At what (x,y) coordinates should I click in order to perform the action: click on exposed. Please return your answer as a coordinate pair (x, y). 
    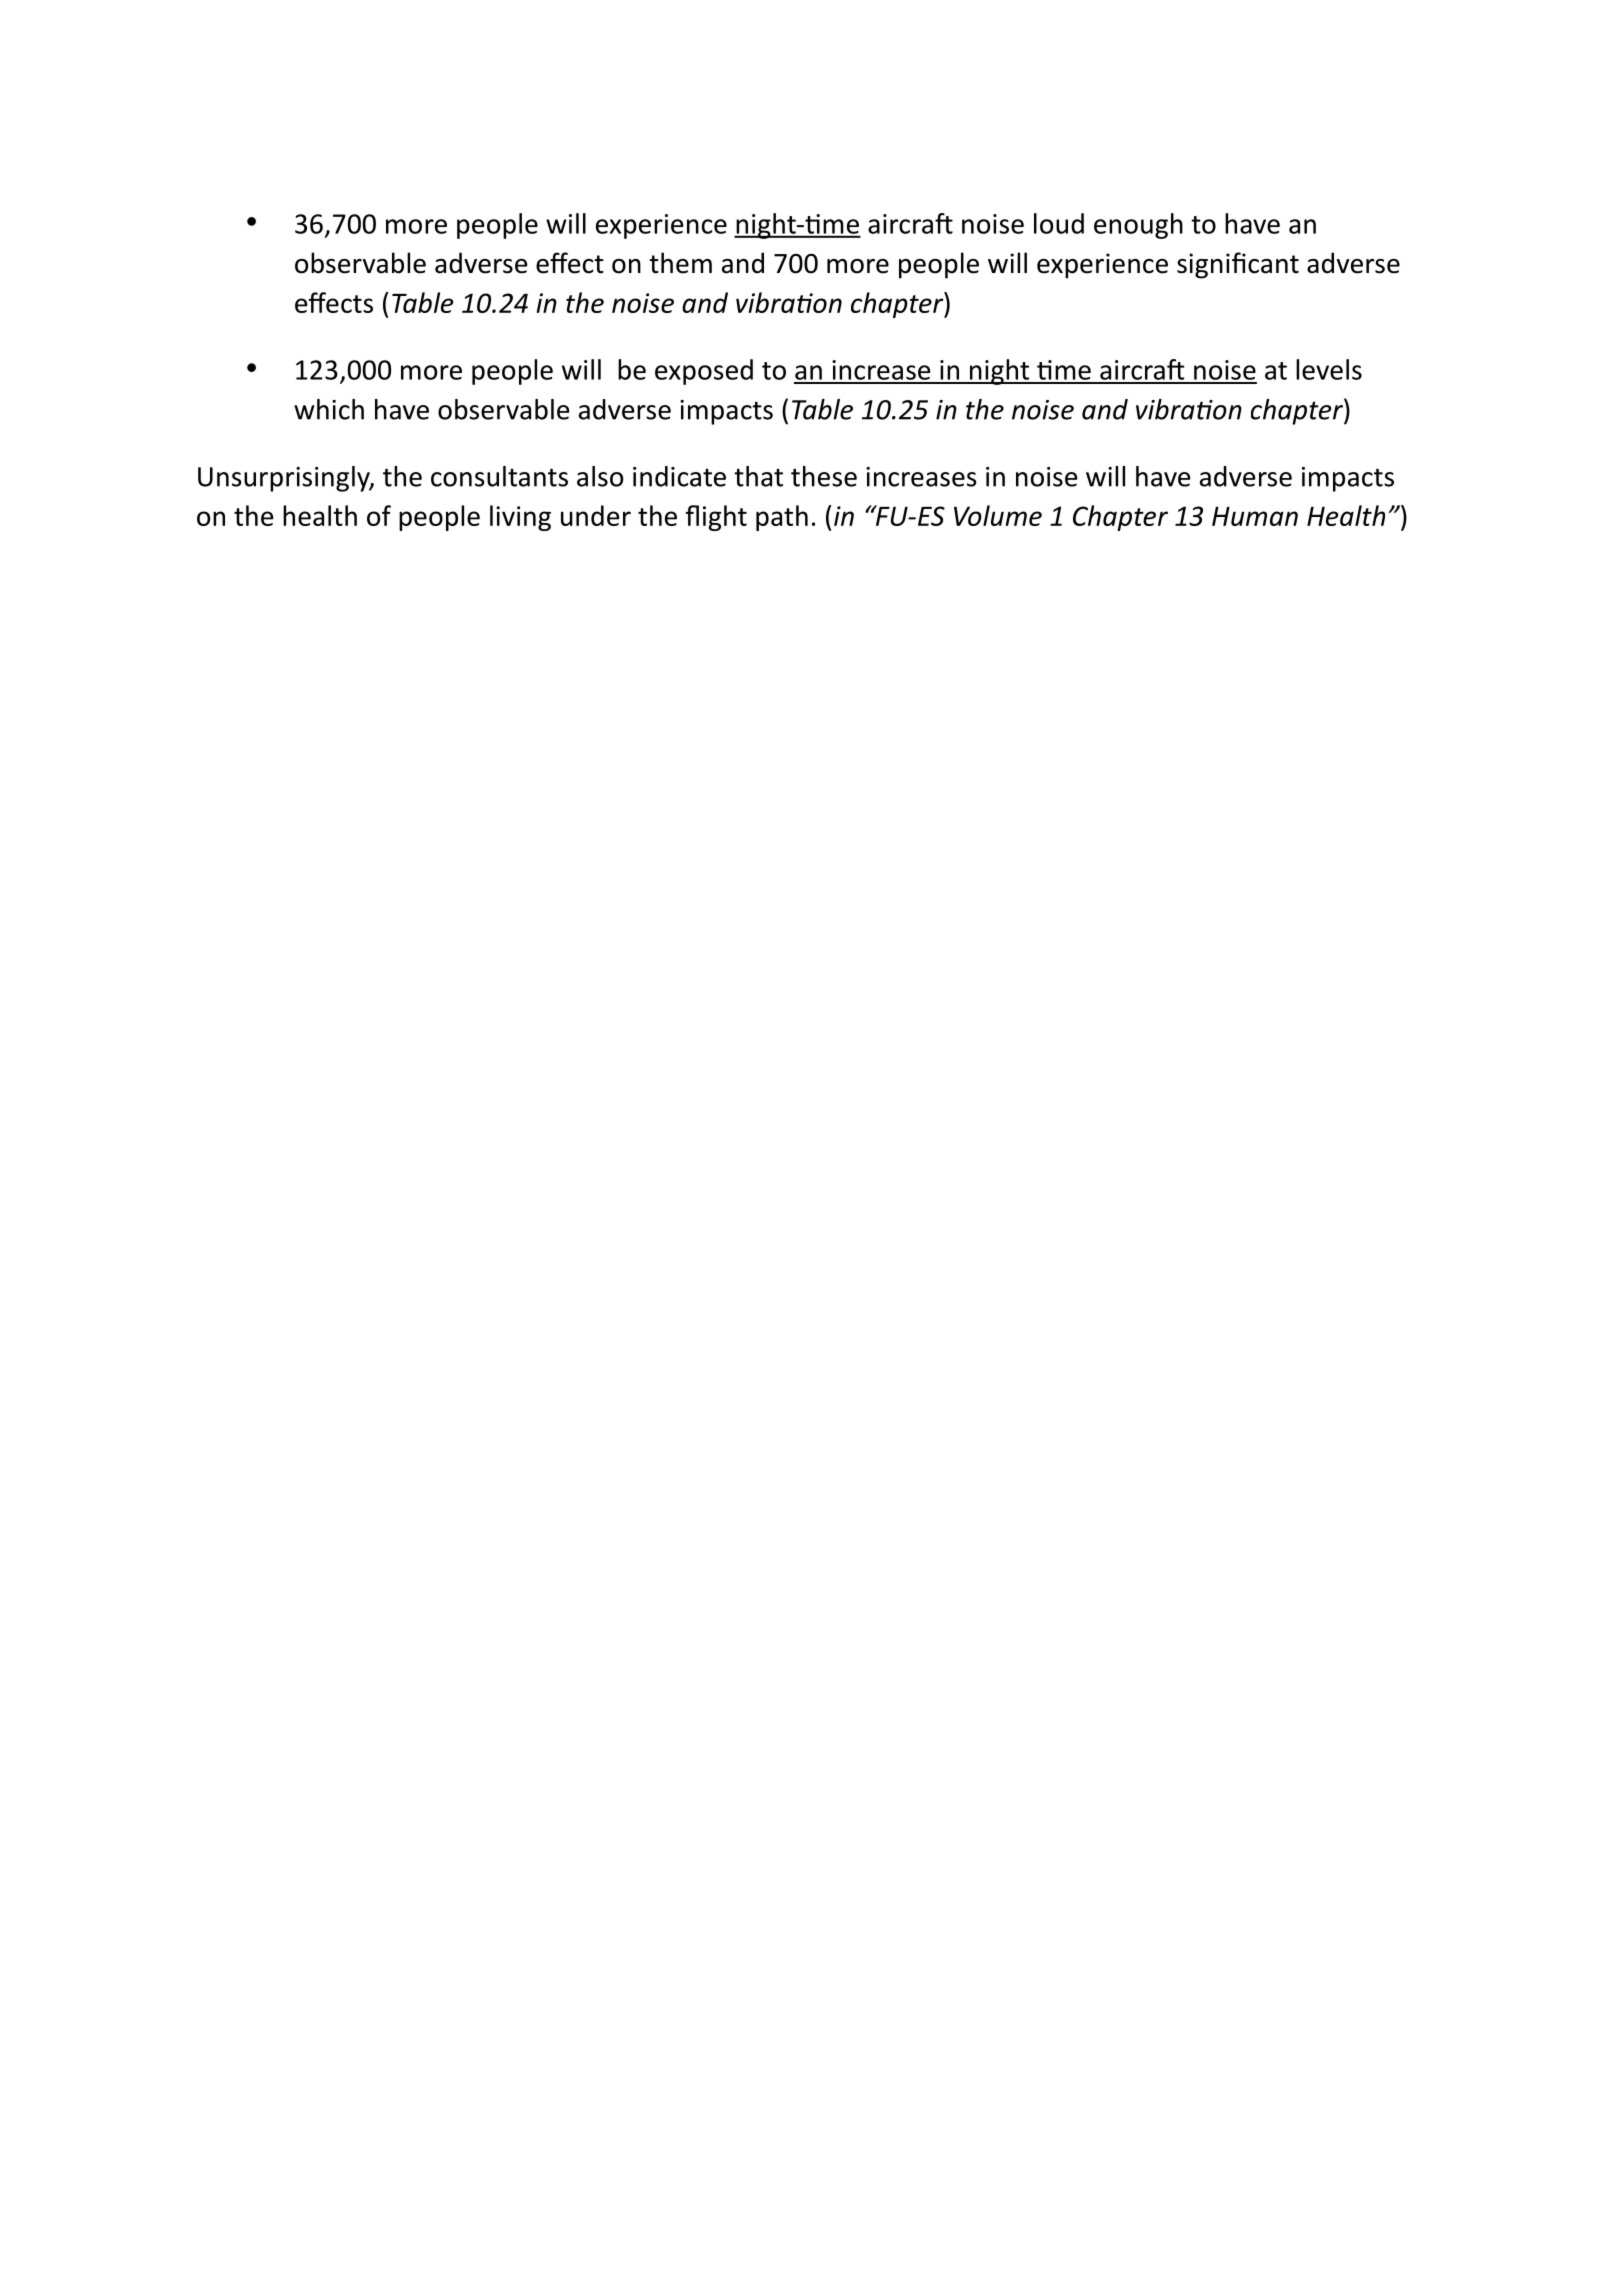
    Looking at the image, I should click on (704, 372).
